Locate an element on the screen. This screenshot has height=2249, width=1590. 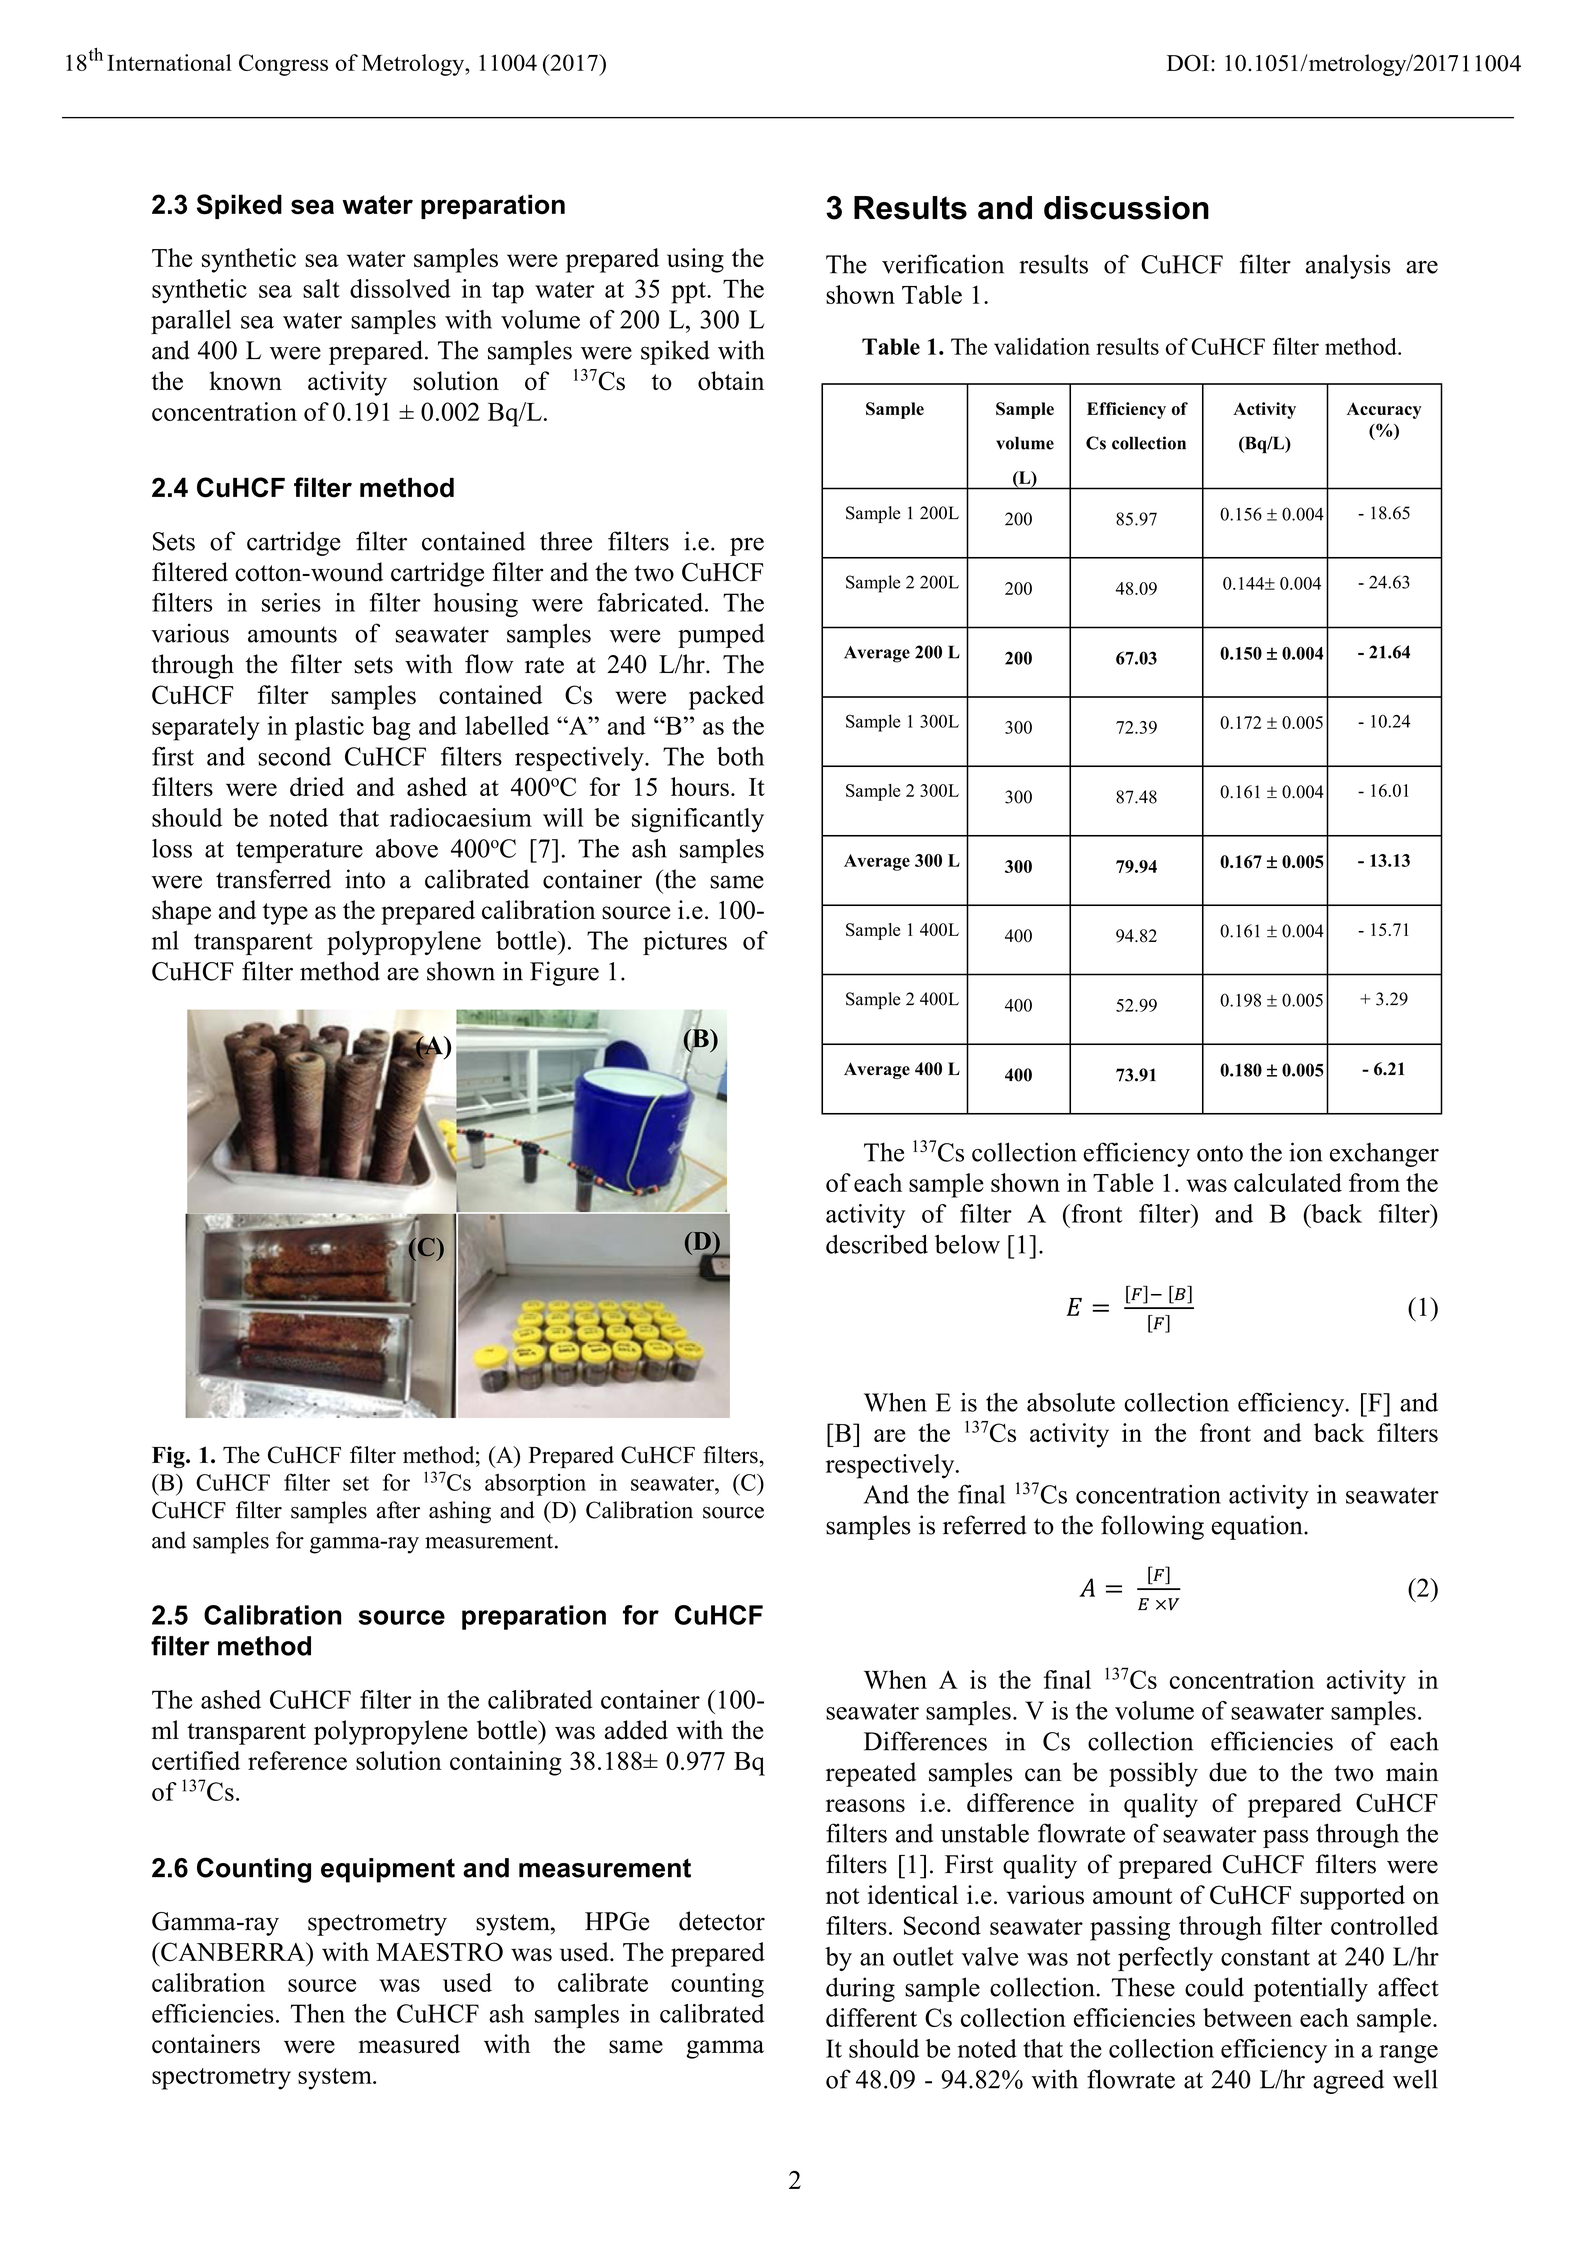
type is located at coordinates (285, 914).
